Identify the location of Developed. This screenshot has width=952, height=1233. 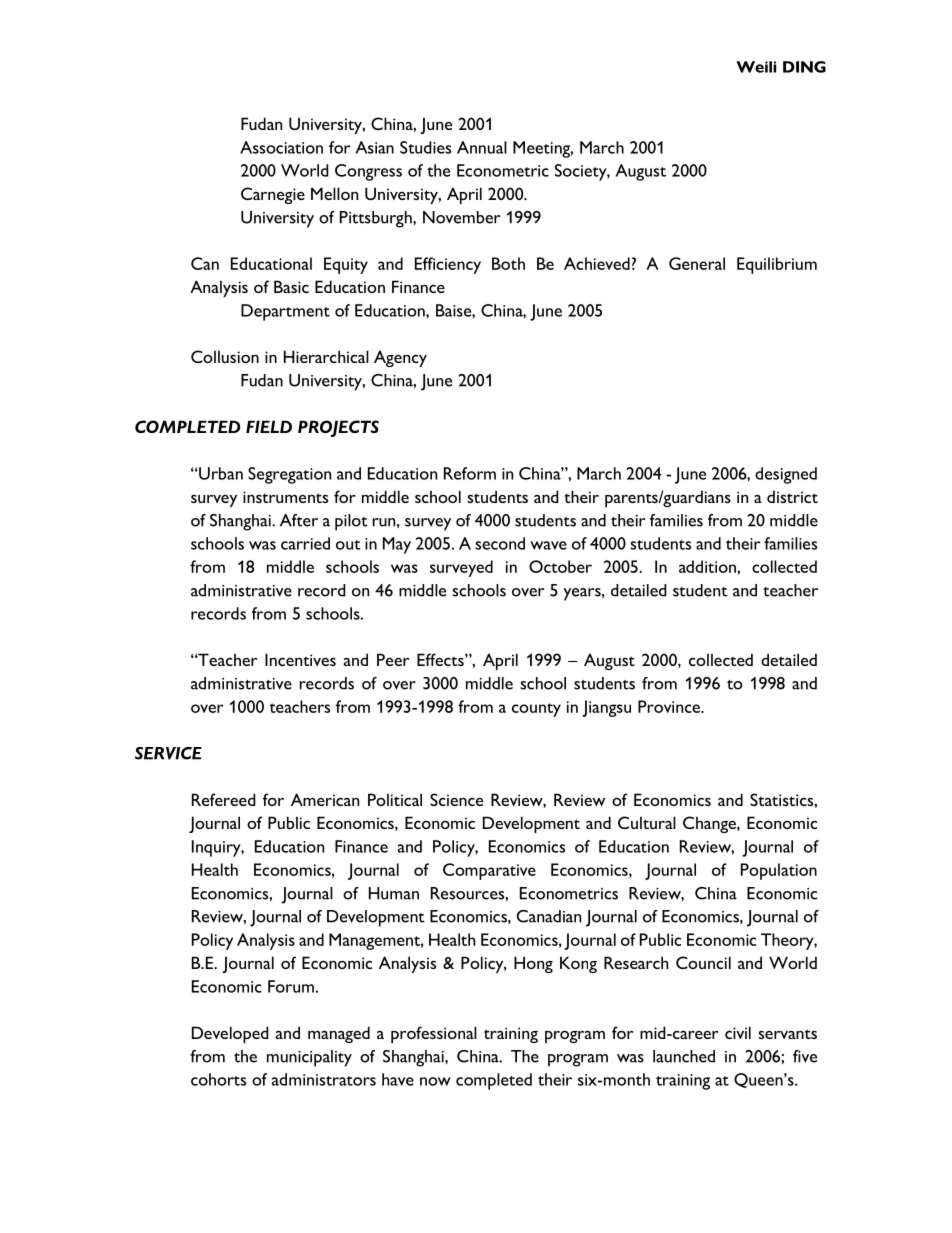
(230, 1034).
